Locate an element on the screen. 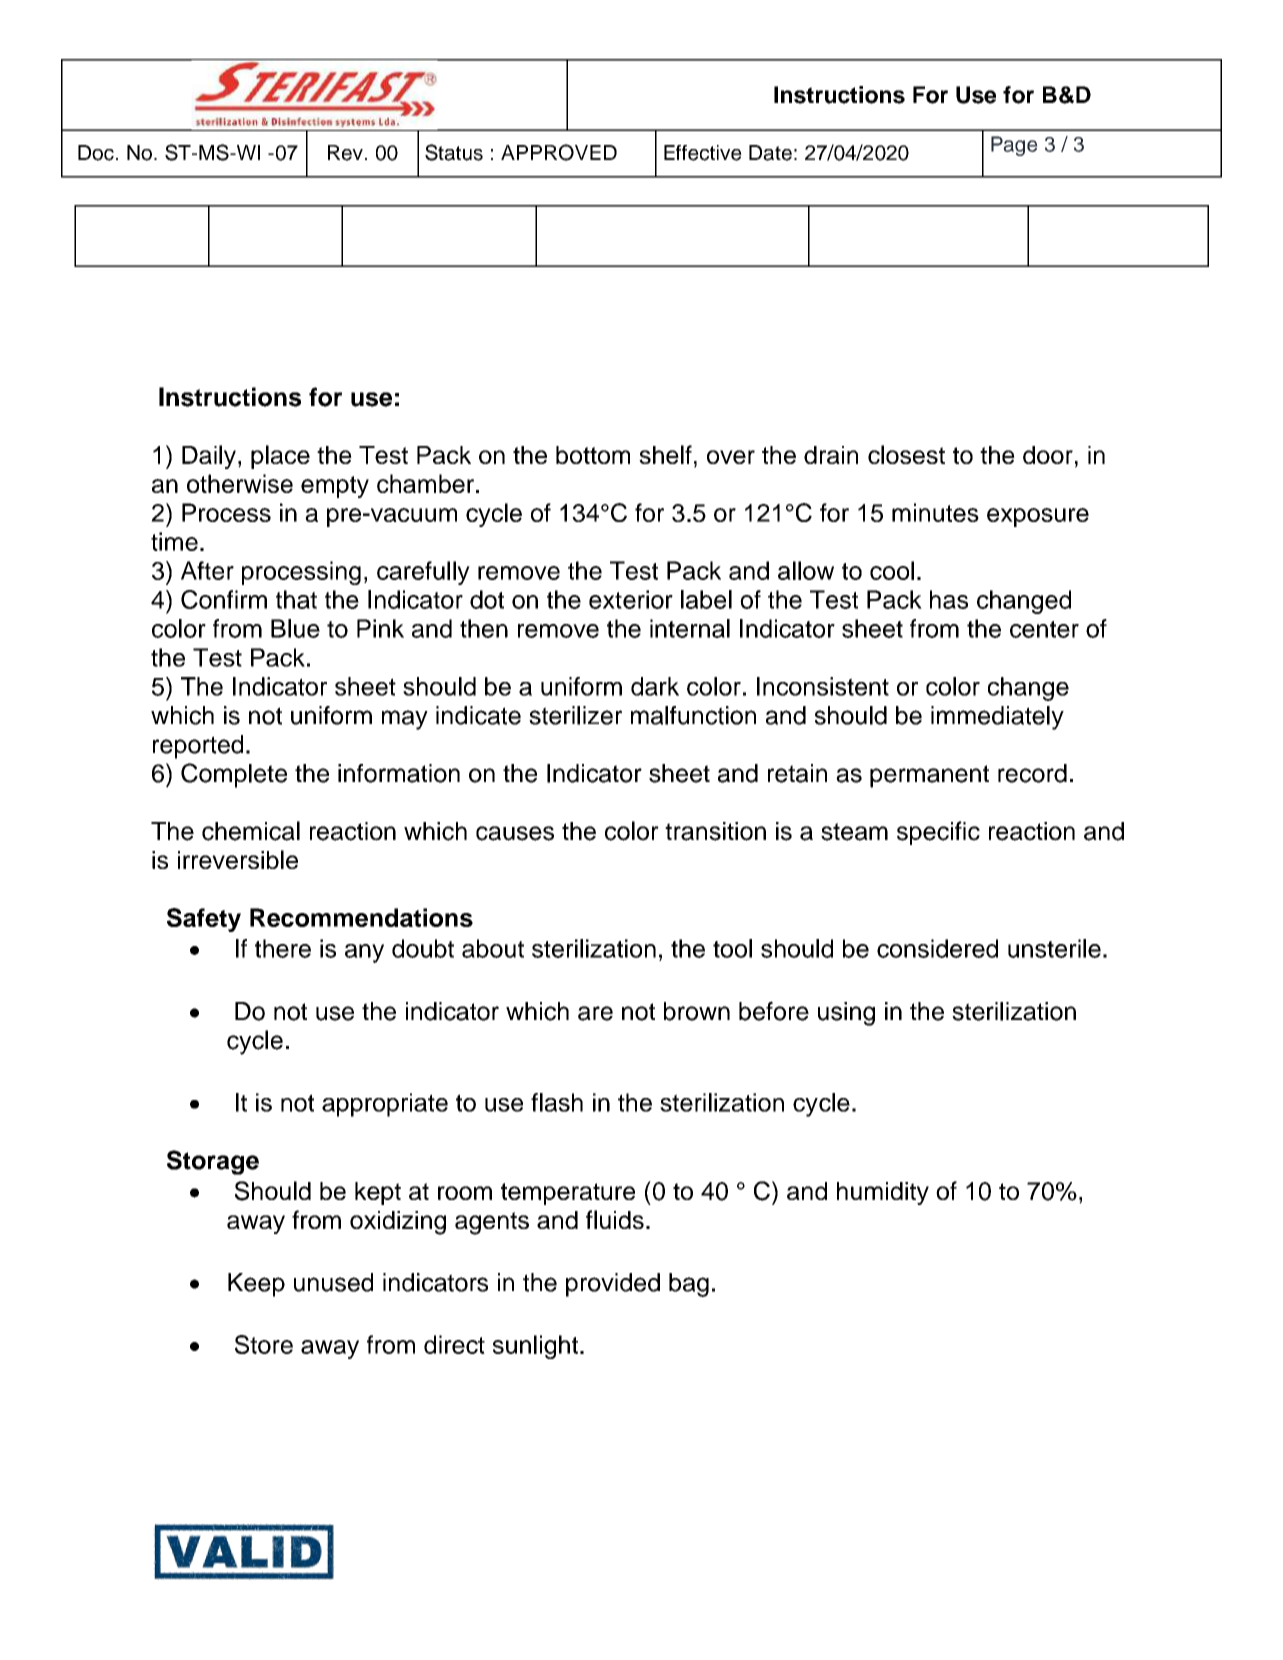 The height and width of the screenshot is (1660, 1283). Keep is located at coordinates (256, 1285).
